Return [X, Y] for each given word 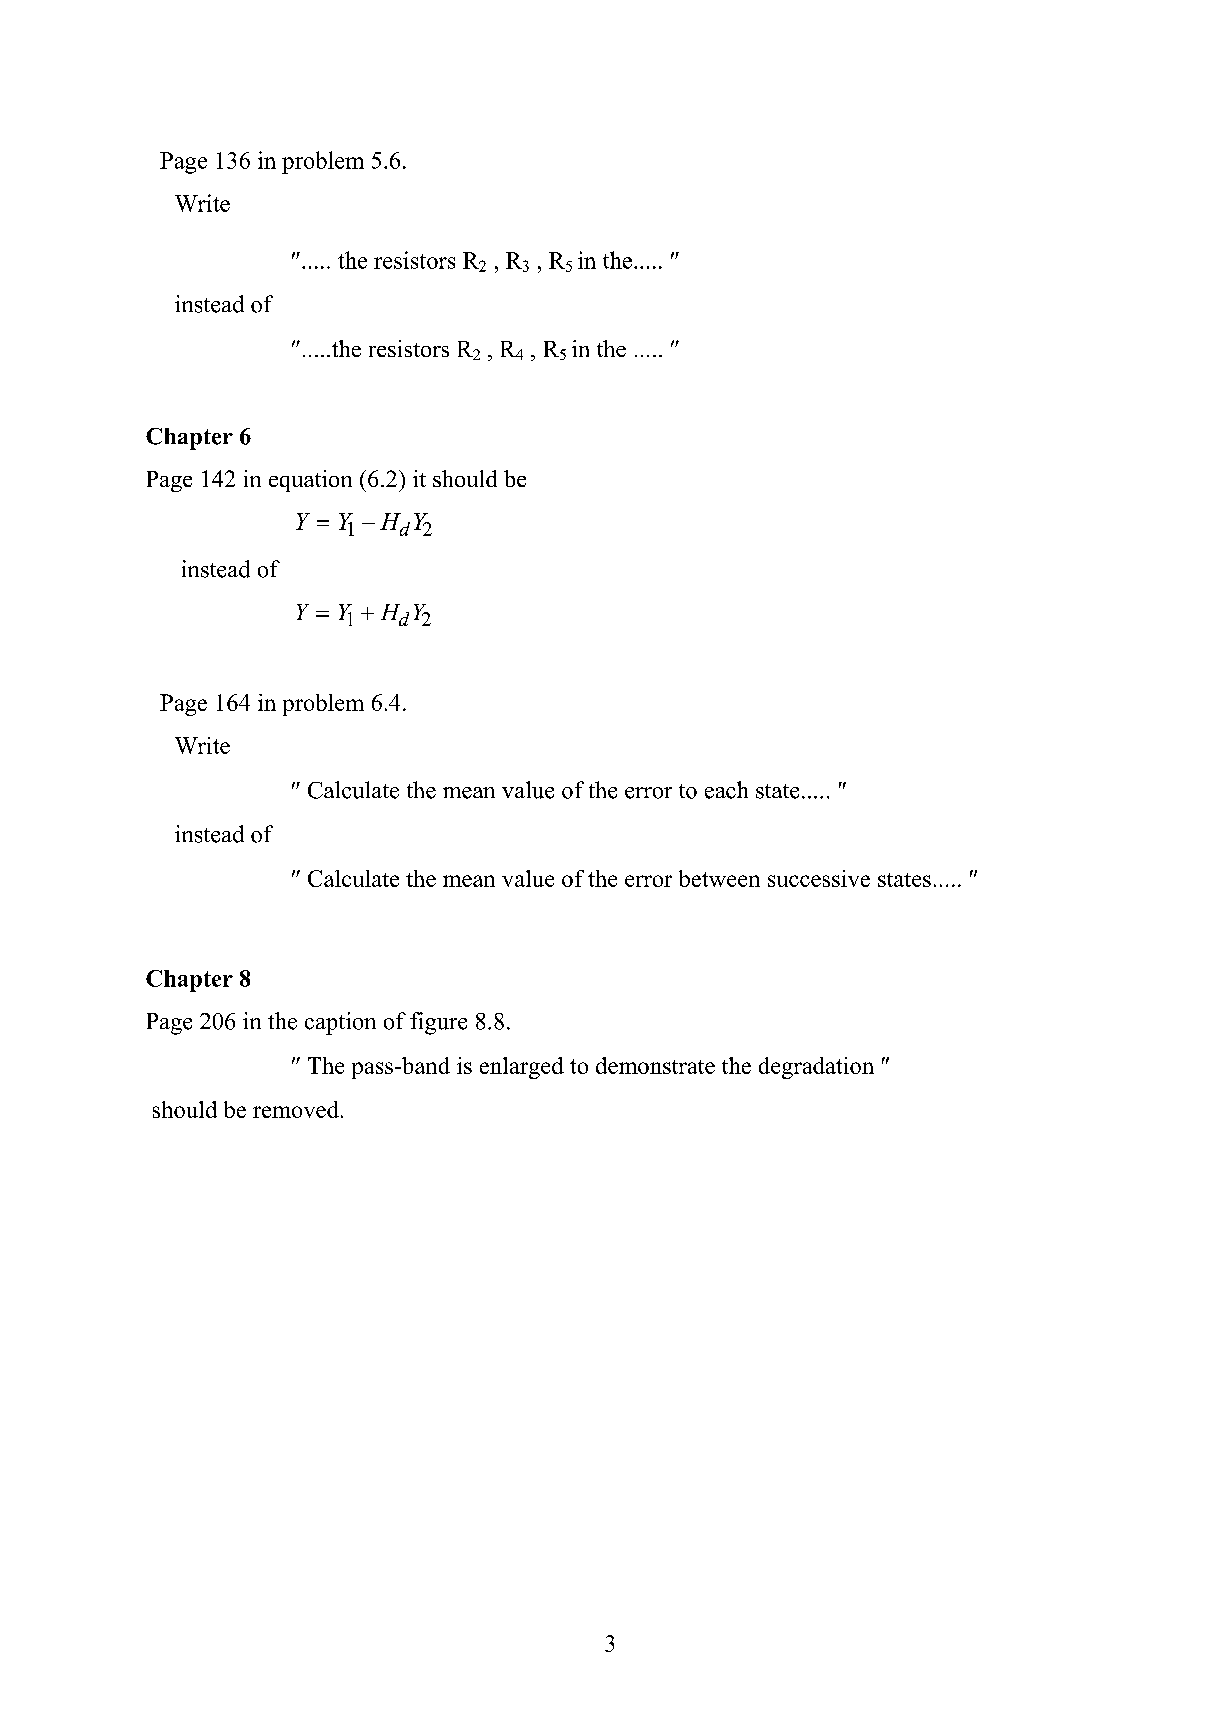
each [726, 790]
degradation [816, 1068]
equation [310, 481]
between [719, 878]
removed [296, 1109]
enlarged [522, 1068]
